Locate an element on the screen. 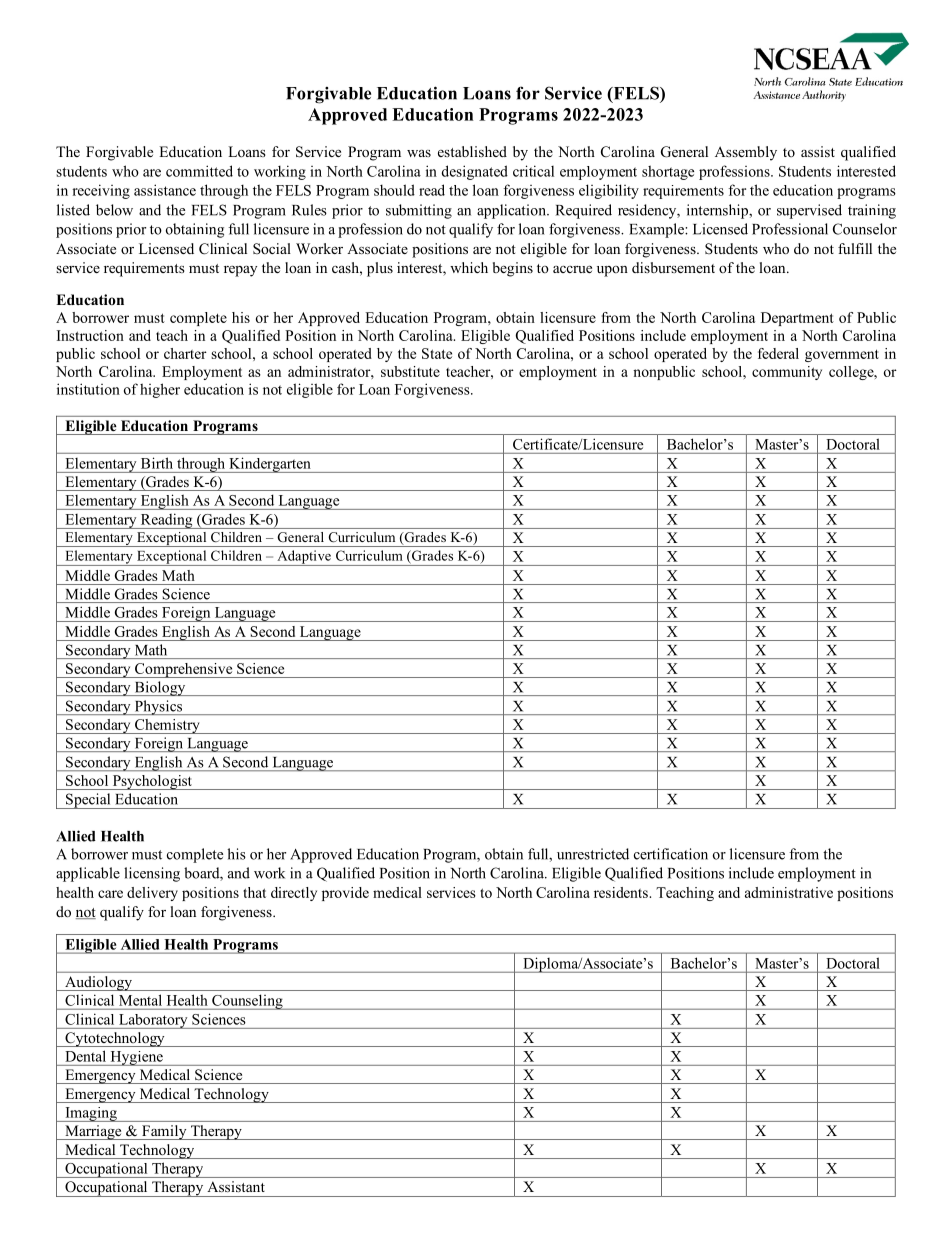 Image resolution: width=952 pixels, height=1233 pixels. committed is located at coordinates (199, 171).
